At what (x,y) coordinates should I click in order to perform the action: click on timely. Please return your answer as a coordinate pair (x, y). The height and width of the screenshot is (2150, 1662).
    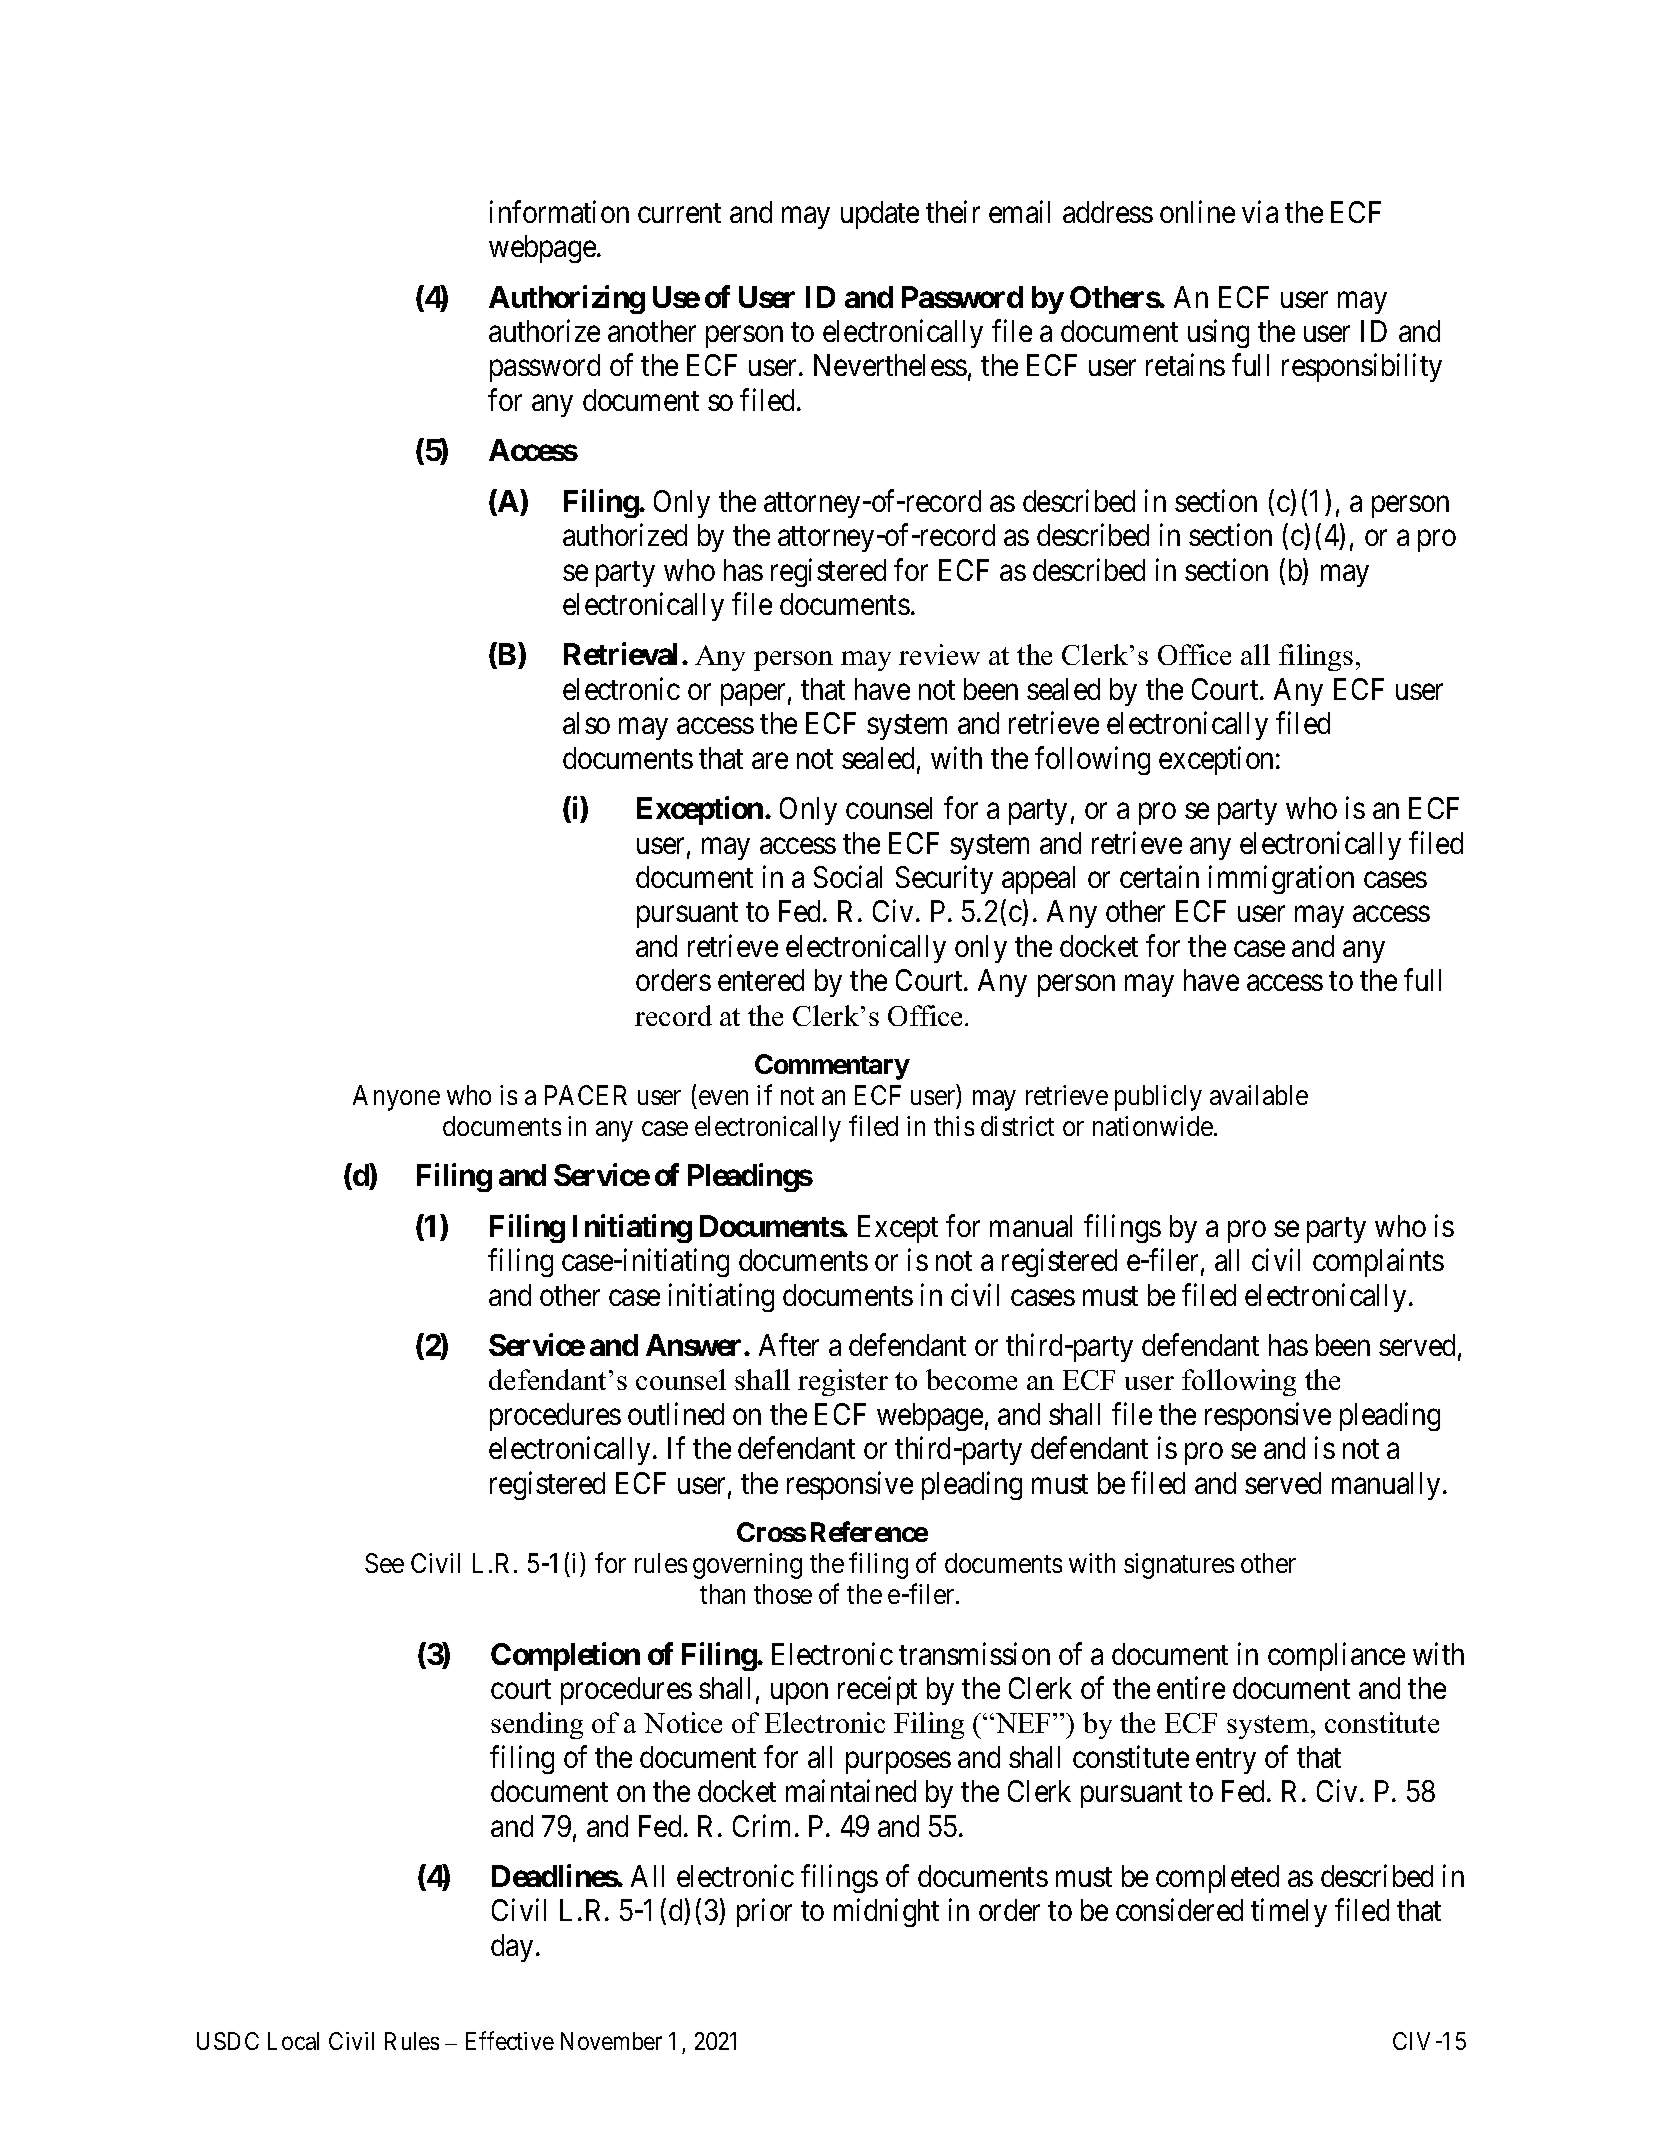
    Looking at the image, I should click on (1289, 1913).
